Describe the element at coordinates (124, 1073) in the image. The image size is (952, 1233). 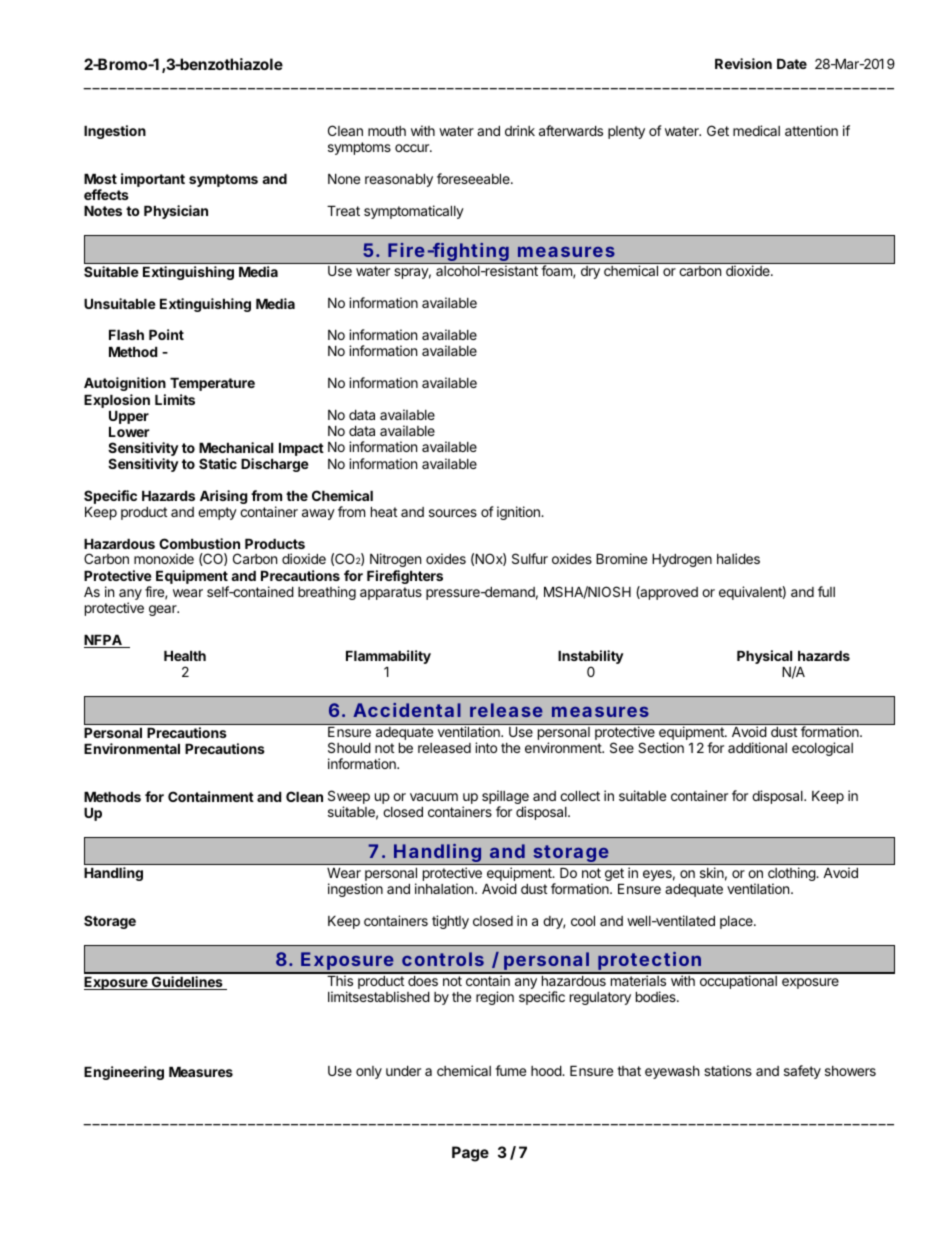
I see `Engineering` at that location.
